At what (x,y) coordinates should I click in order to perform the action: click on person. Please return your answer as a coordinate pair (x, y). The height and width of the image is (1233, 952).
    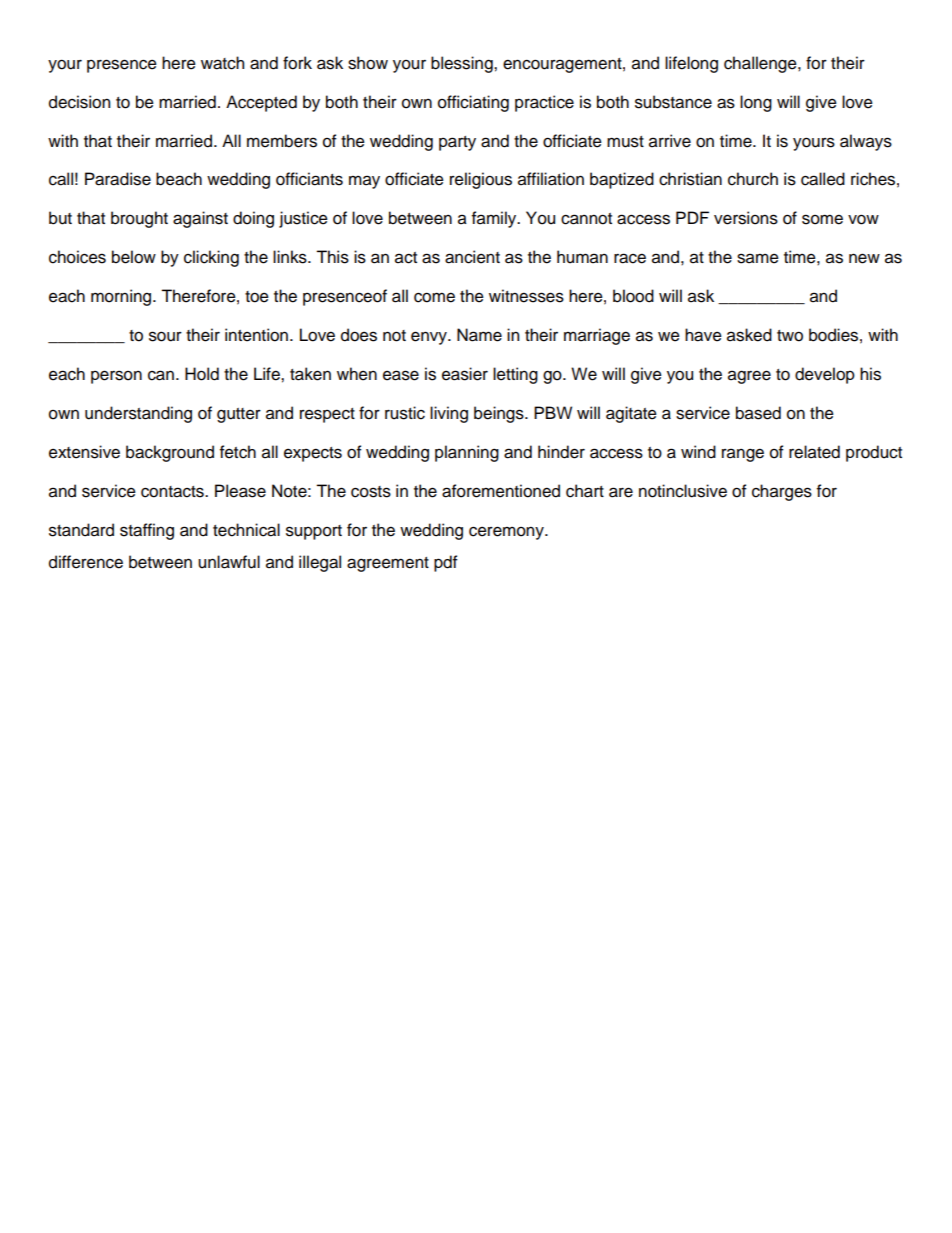
    Looking at the image, I should click on (116, 377).
